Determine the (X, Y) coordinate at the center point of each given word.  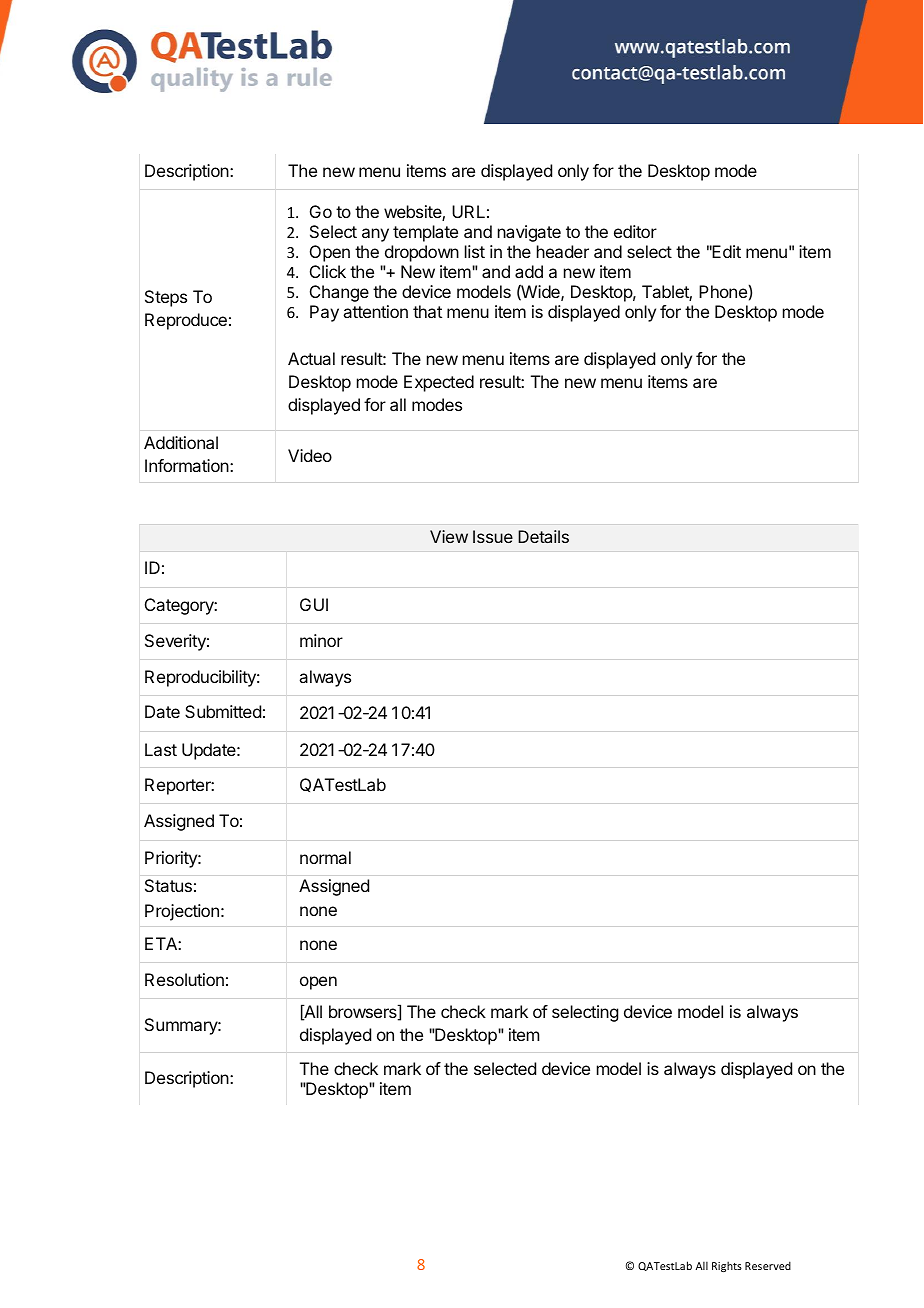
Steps (166, 298)
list (475, 251)
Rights (727, 1266)
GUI (314, 604)
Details (543, 536)
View (449, 536)
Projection (182, 912)
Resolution (184, 979)
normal (325, 857)
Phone (723, 291)
